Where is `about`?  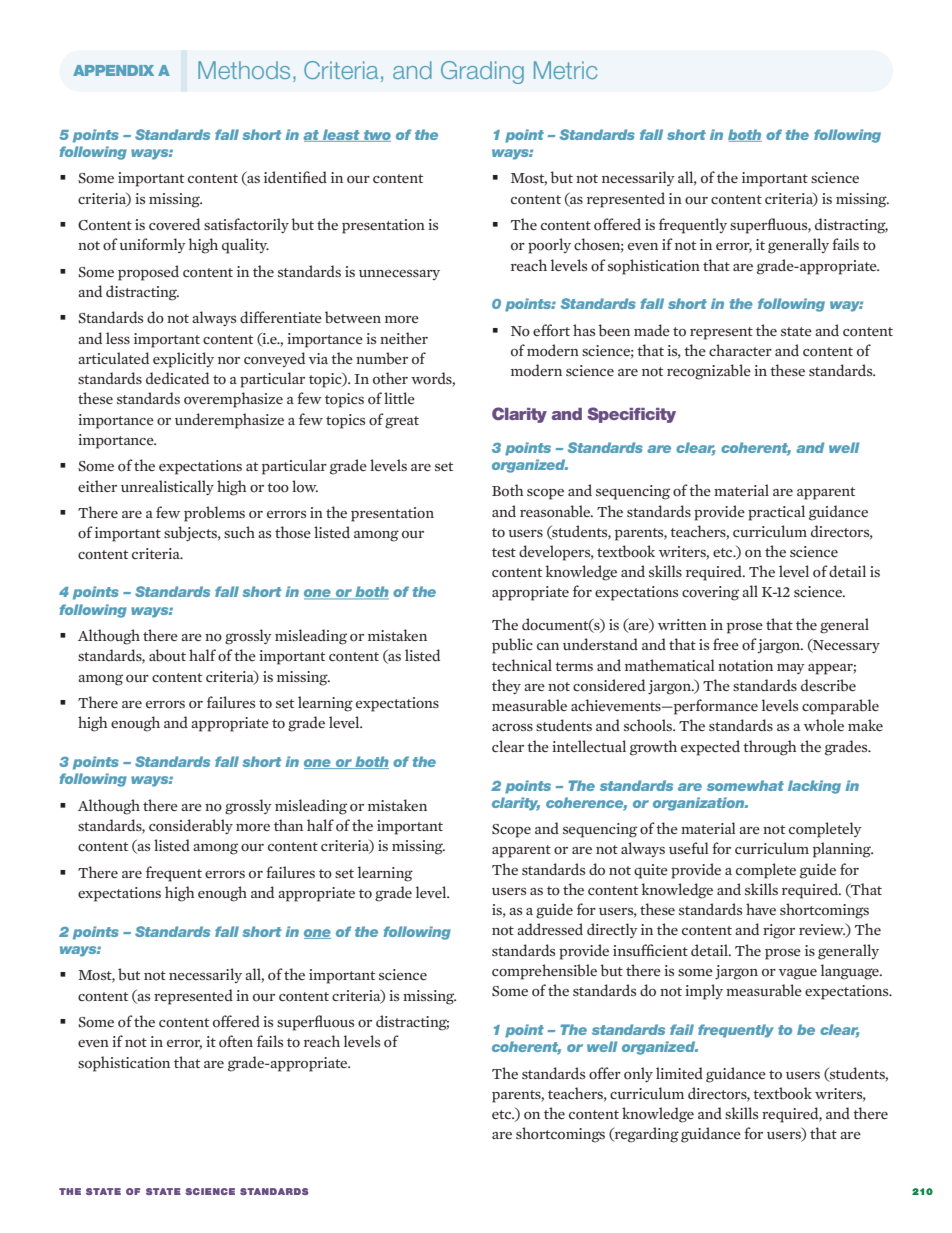 about is located at coordinates (167, 655).
